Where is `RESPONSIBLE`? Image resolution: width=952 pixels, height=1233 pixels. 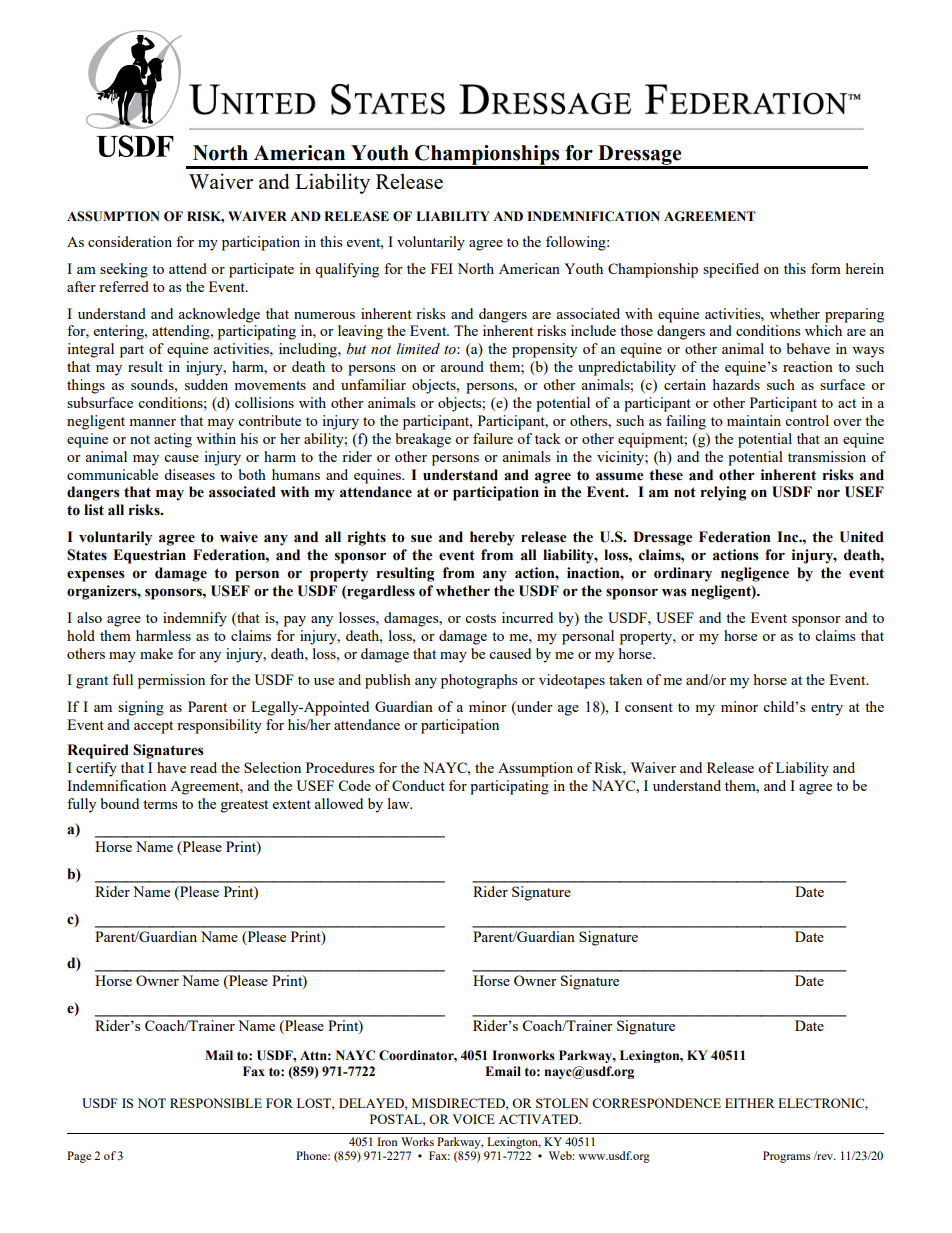 RESPONSIBLE is located at coordinates (216, 1103).
